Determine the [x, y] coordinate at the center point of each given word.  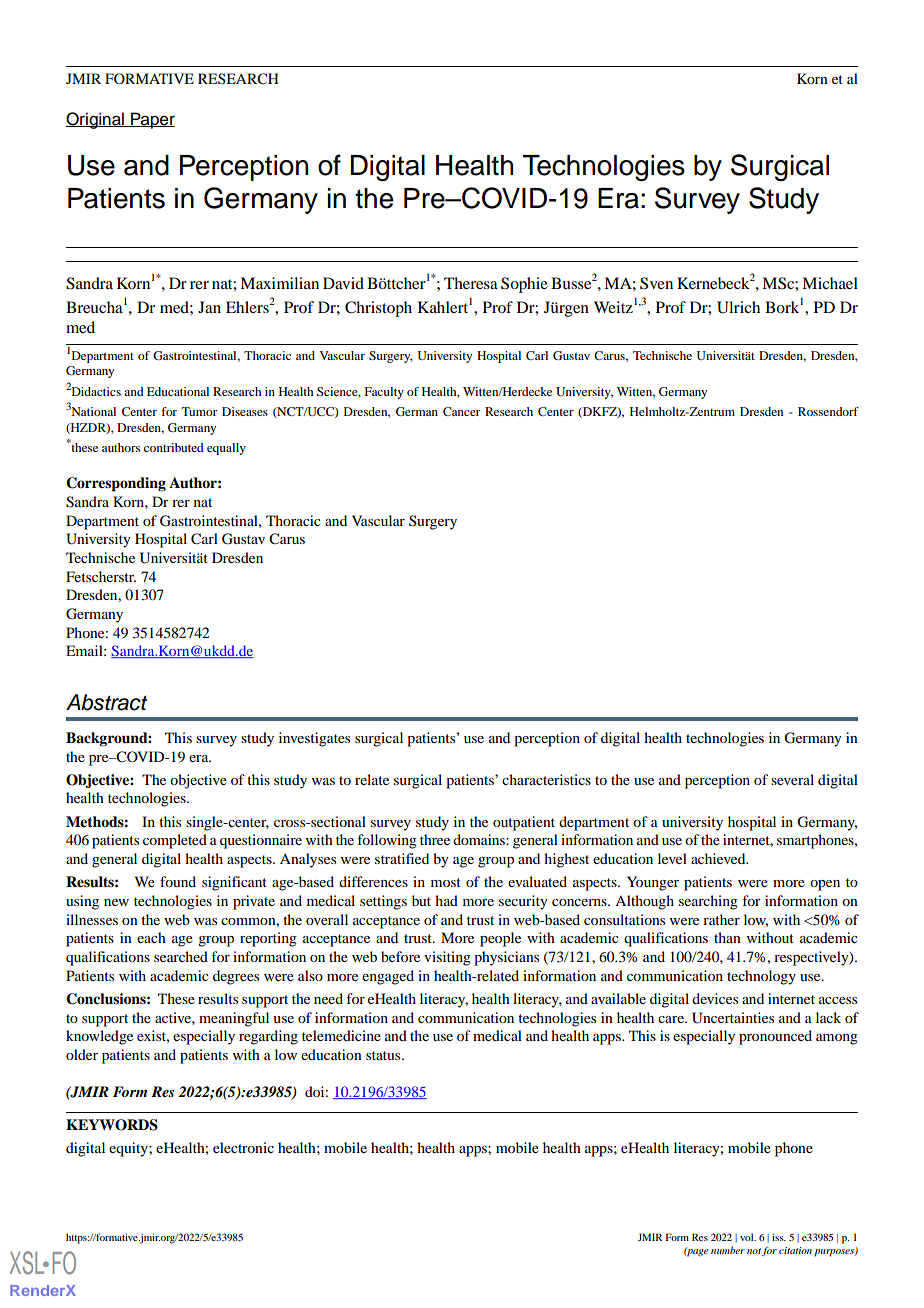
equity [129, 1149]
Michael [830, 283]
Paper [152, 120]
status [384, 1055]
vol [748, 1237]
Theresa [471, 283]
